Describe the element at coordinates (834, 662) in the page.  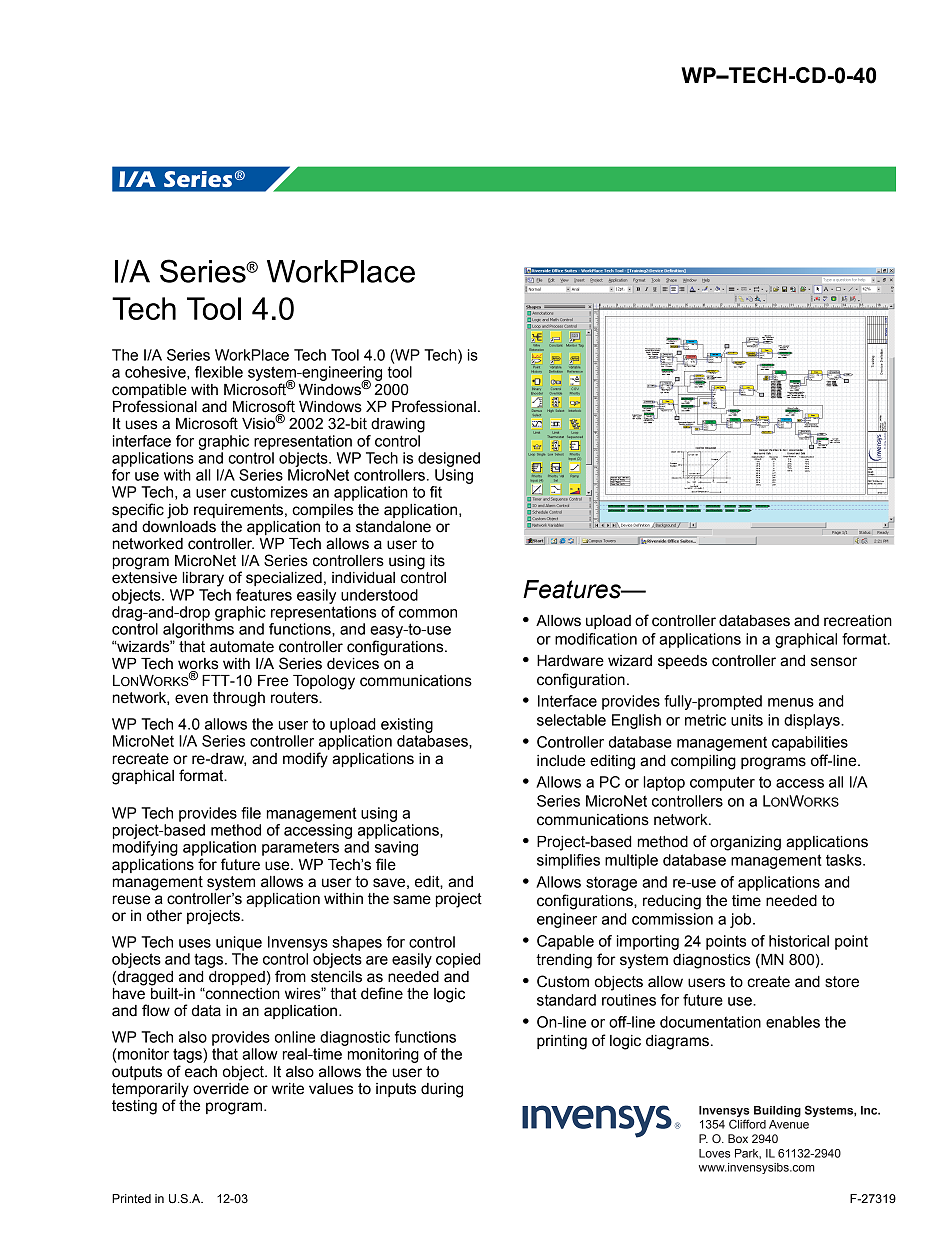
I see `sensor` at that location.
